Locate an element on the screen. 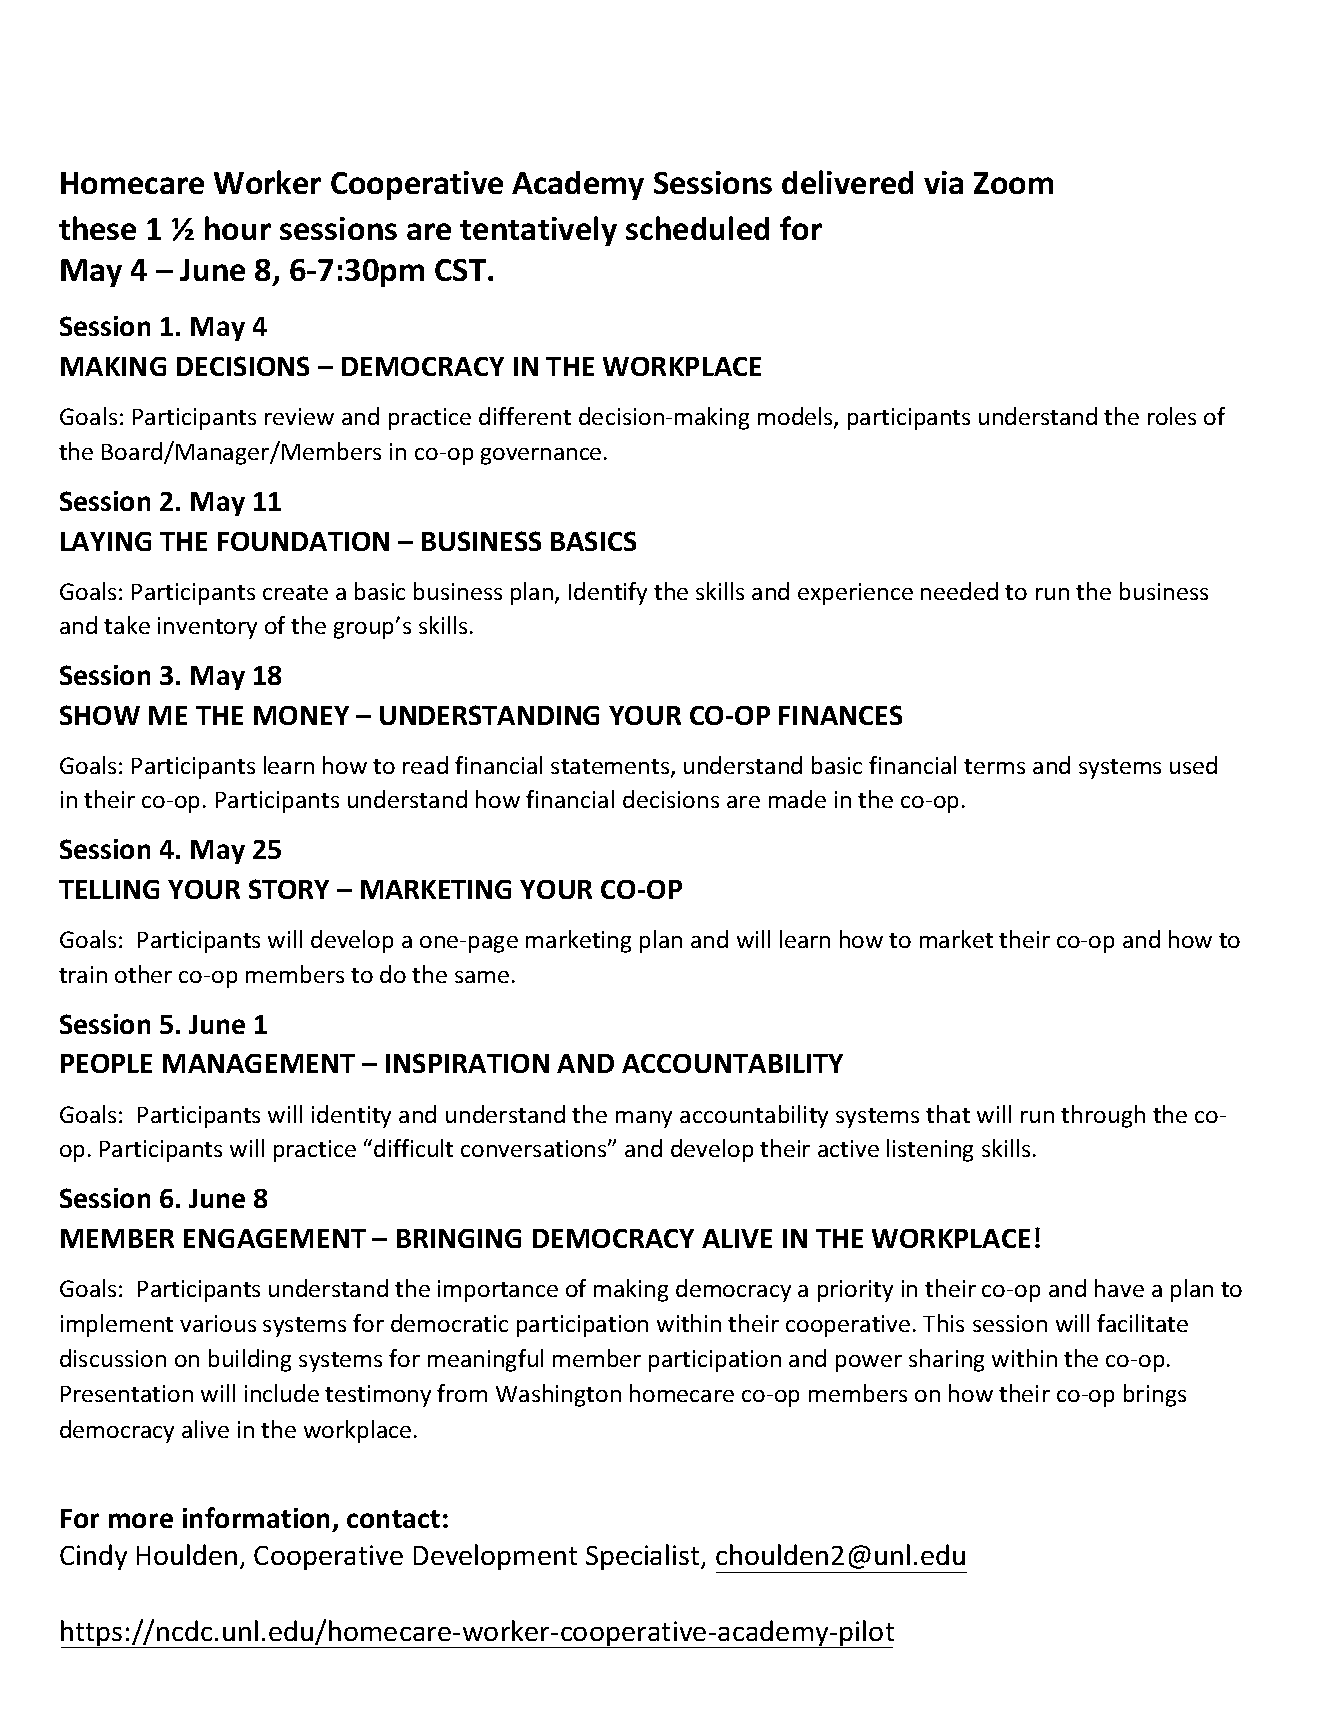 Image resolution: width=1325 pixels, height=1715 pixels. through is located at coordinates (1103, 1116).
